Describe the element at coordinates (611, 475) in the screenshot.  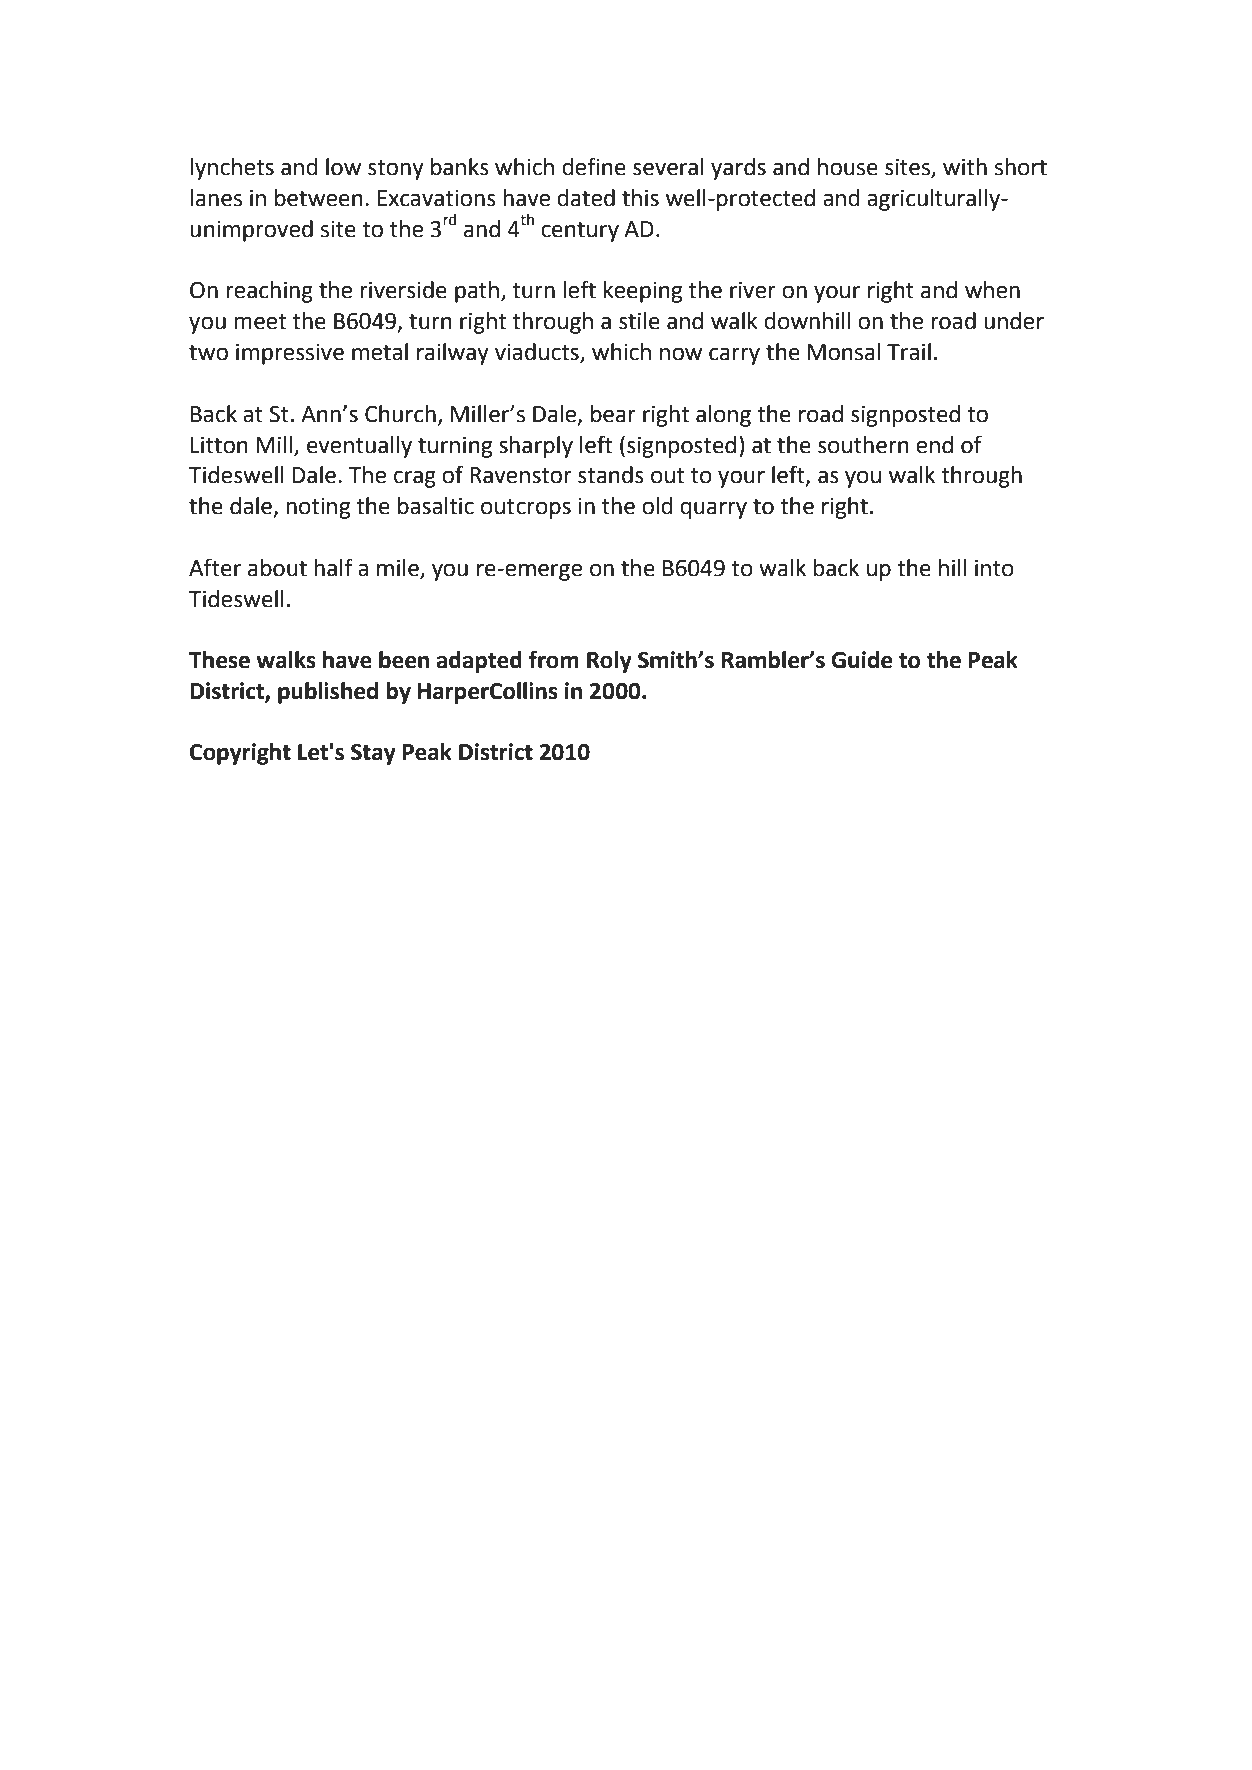
I see `stands` at that location.
